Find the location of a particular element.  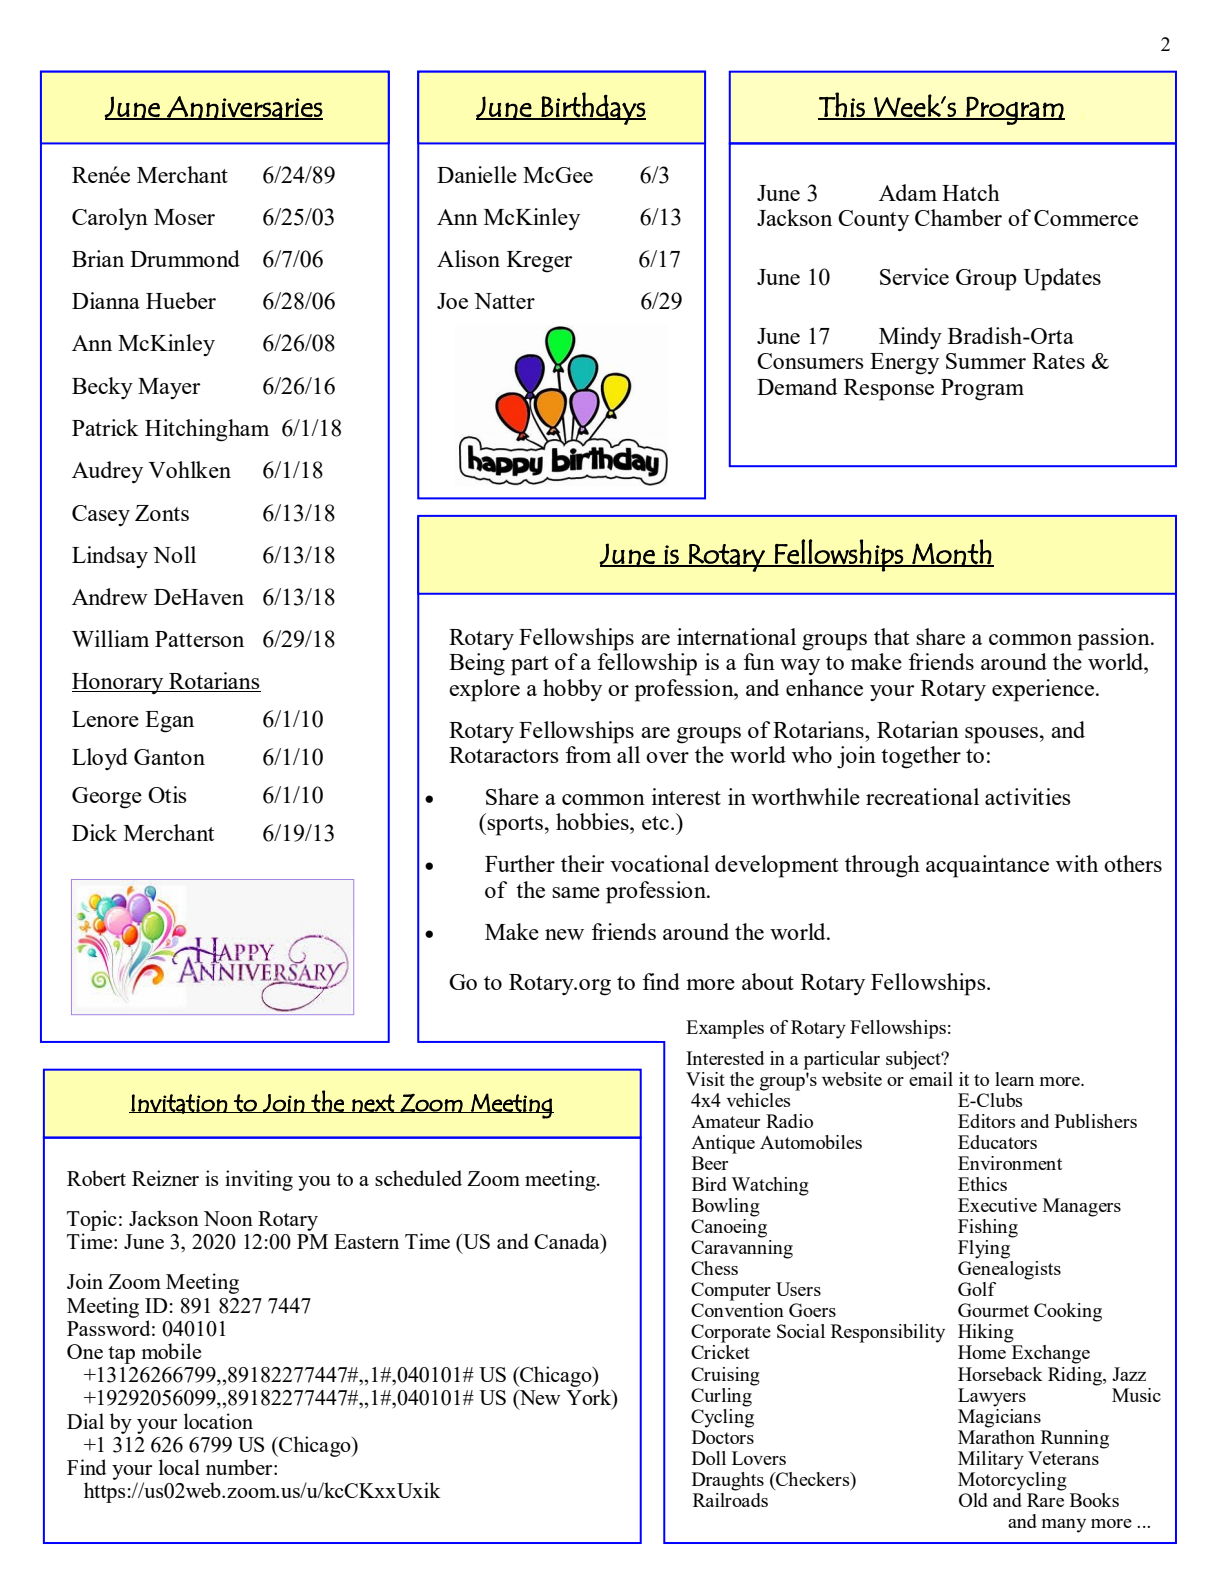

Doll is located at coordinates (709, 1458).
